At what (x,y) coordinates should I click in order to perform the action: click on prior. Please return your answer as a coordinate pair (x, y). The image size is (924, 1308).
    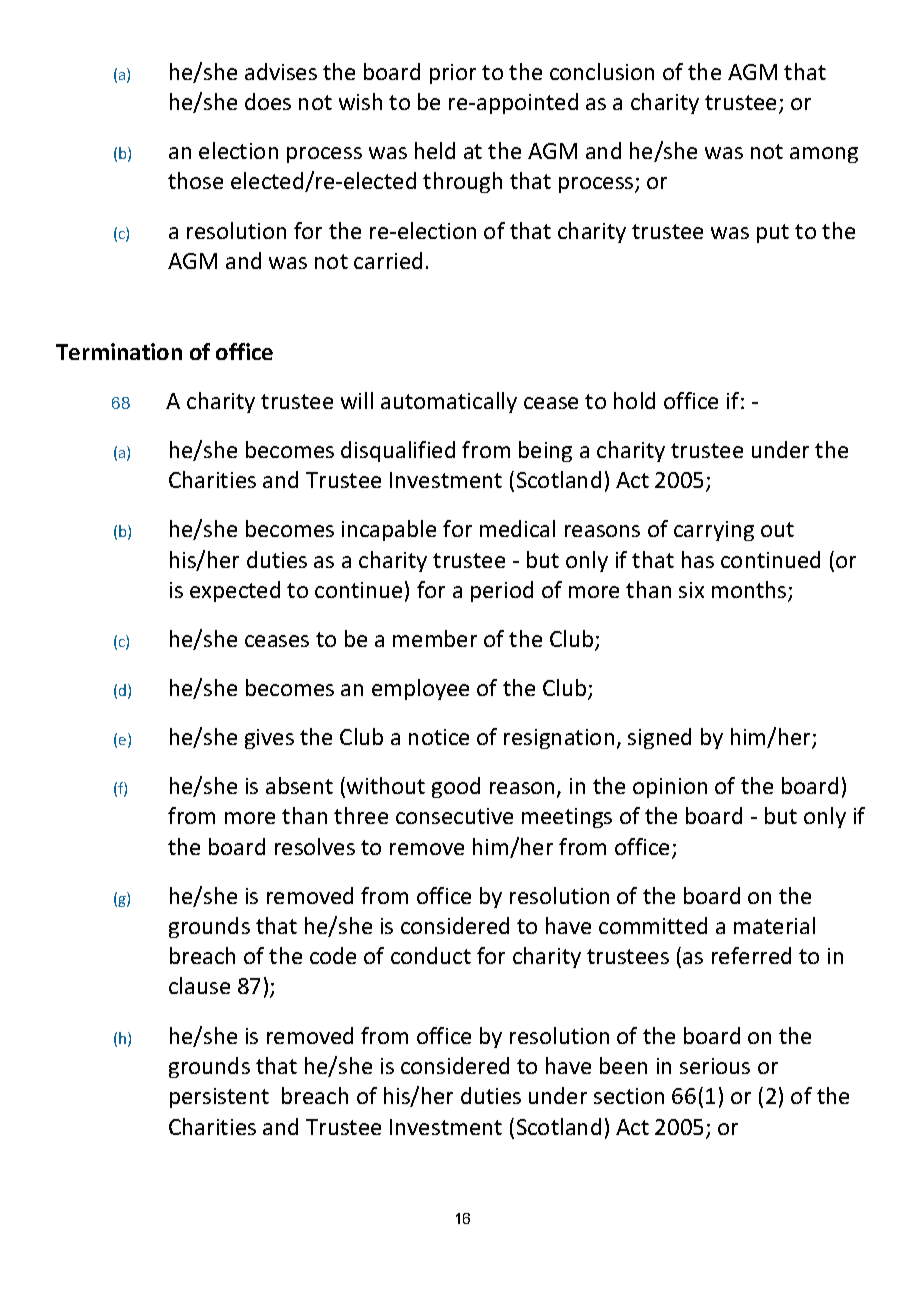
    Looking at the image, I should click on (453, 74).
